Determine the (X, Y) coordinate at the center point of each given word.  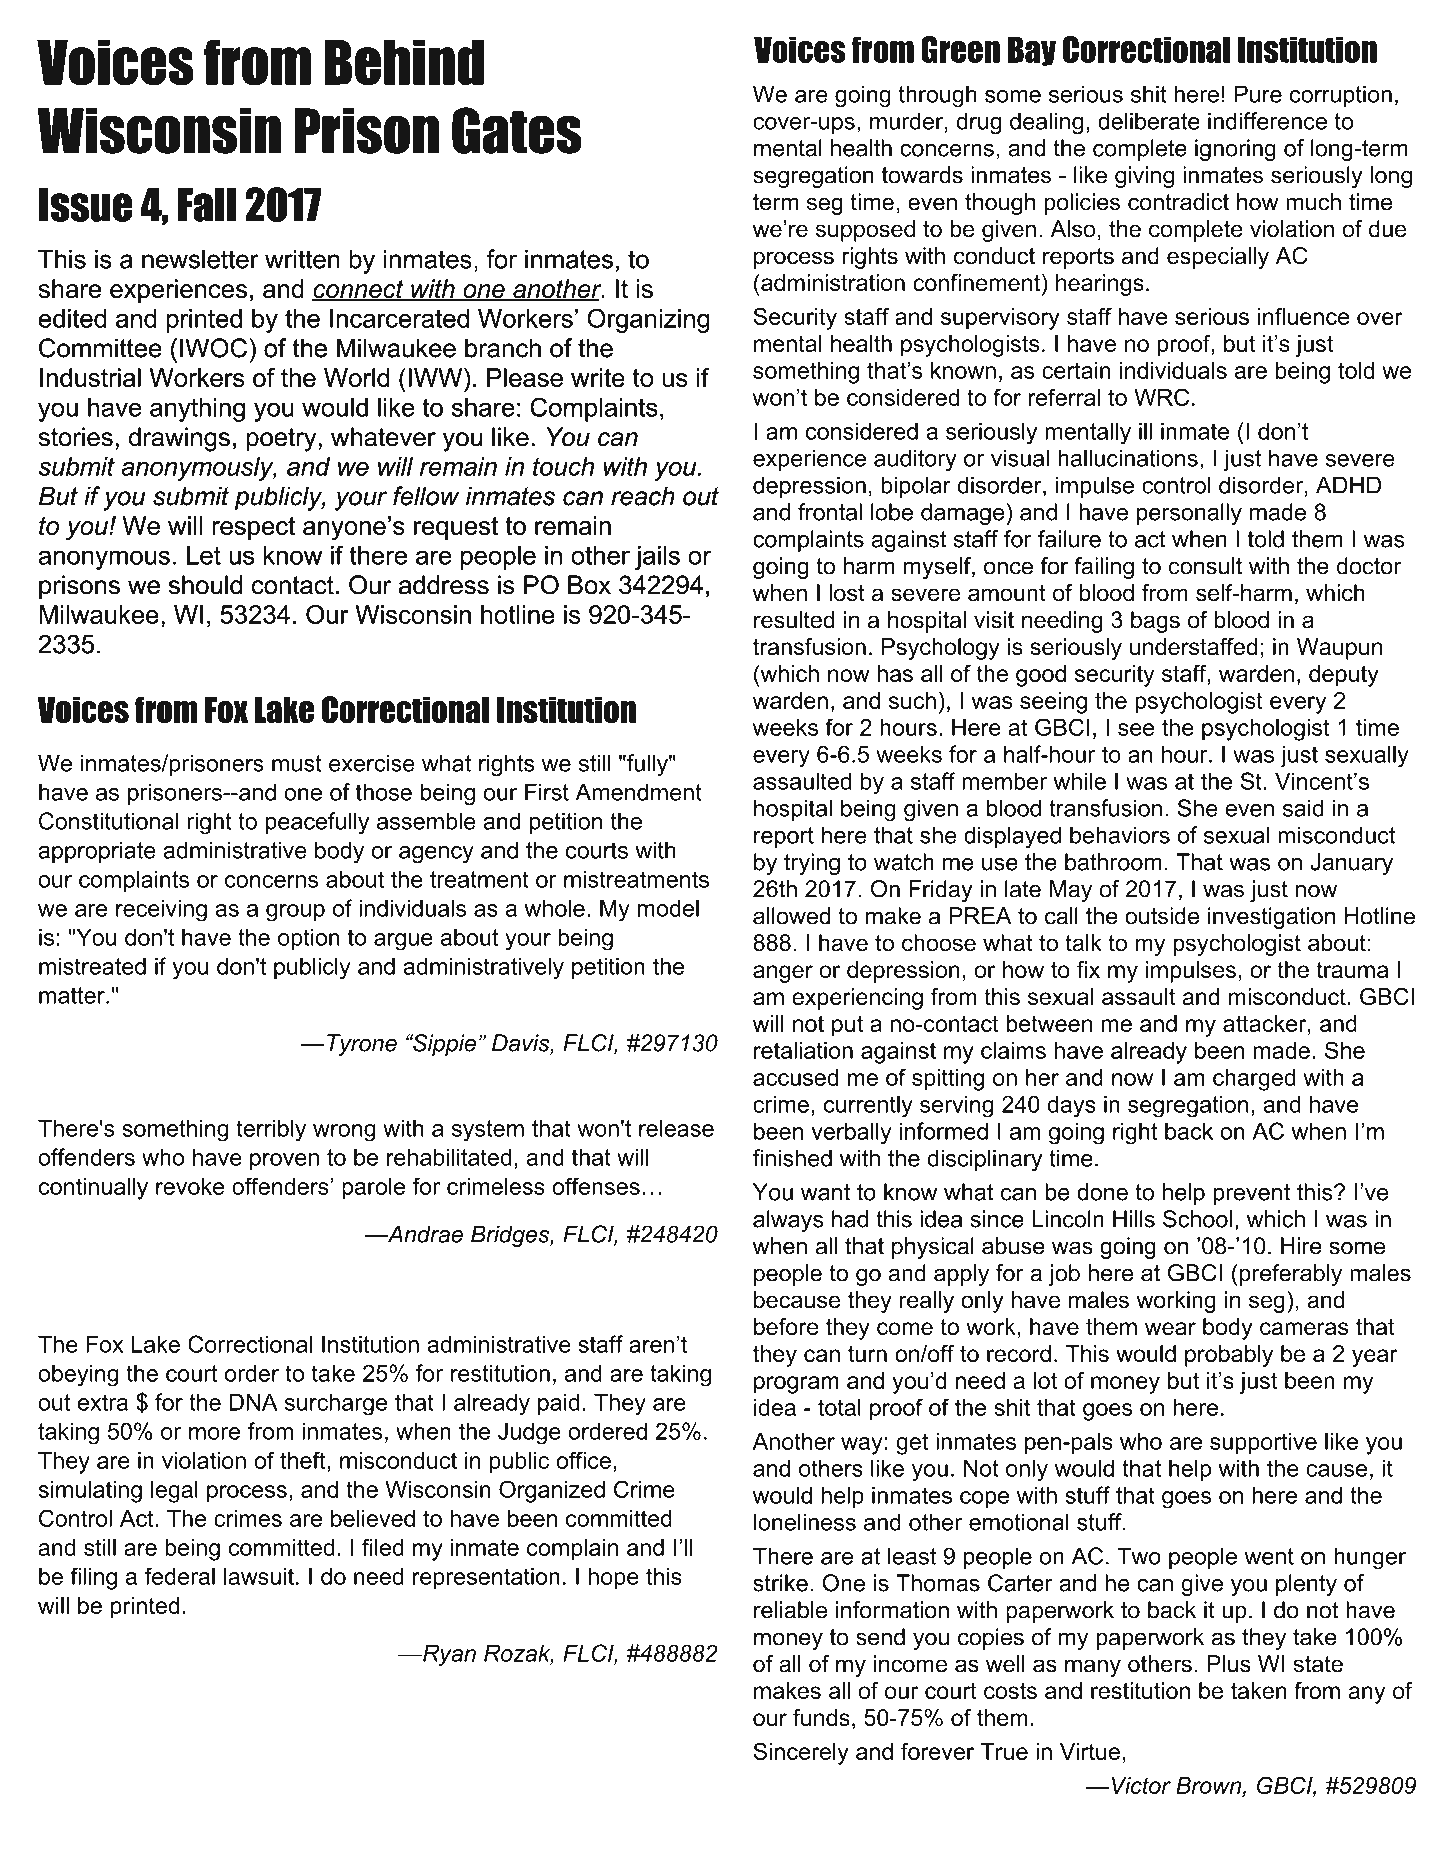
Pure (1258, 94)
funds (821, 1717)
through (938, 96)
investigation (1271, 918)
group (295, 913)
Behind (404, 62)
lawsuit (259, 1576)
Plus (1229, 1664)
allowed (792, 916)
